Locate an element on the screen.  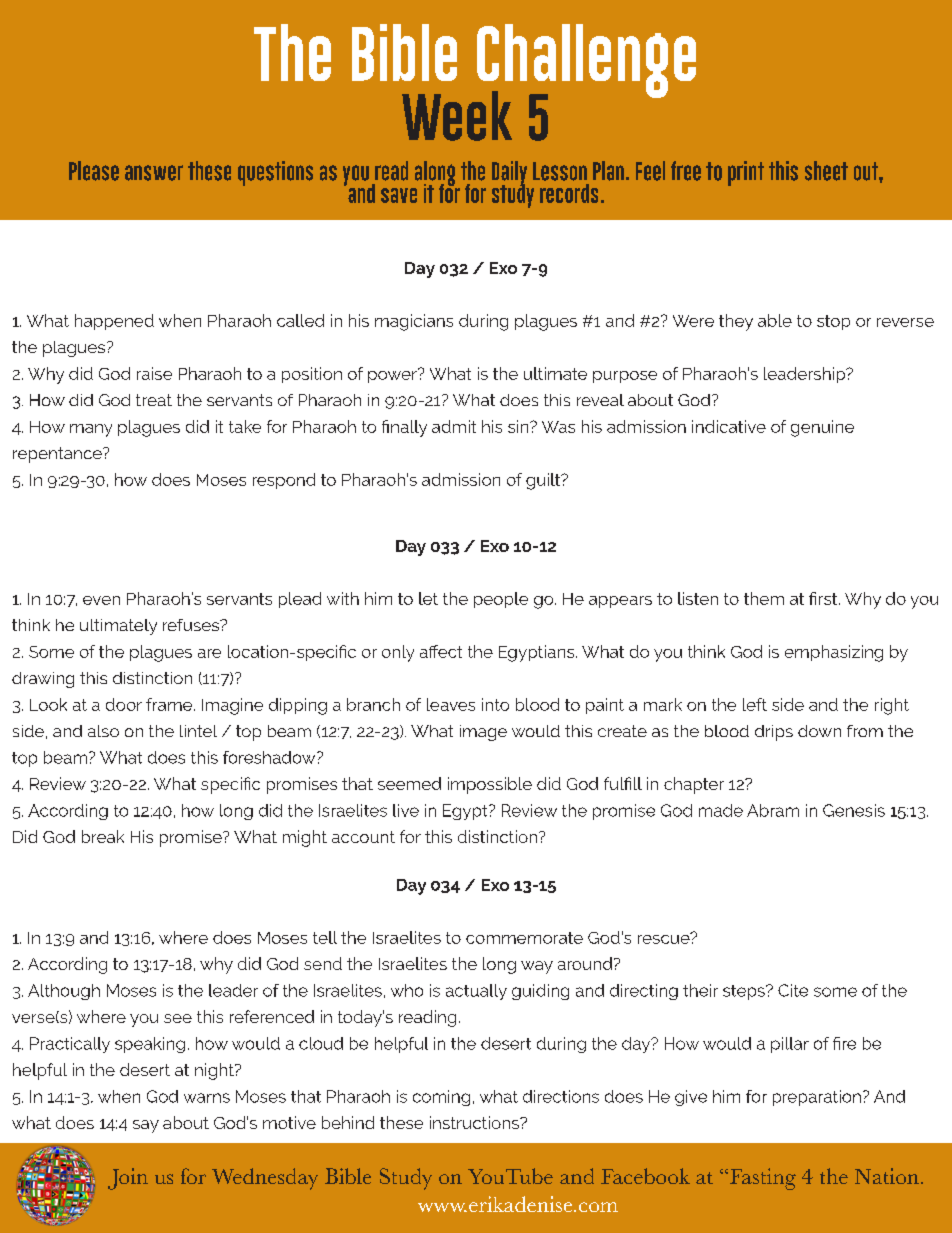
commemorate is located at coordinates (524, 938).
